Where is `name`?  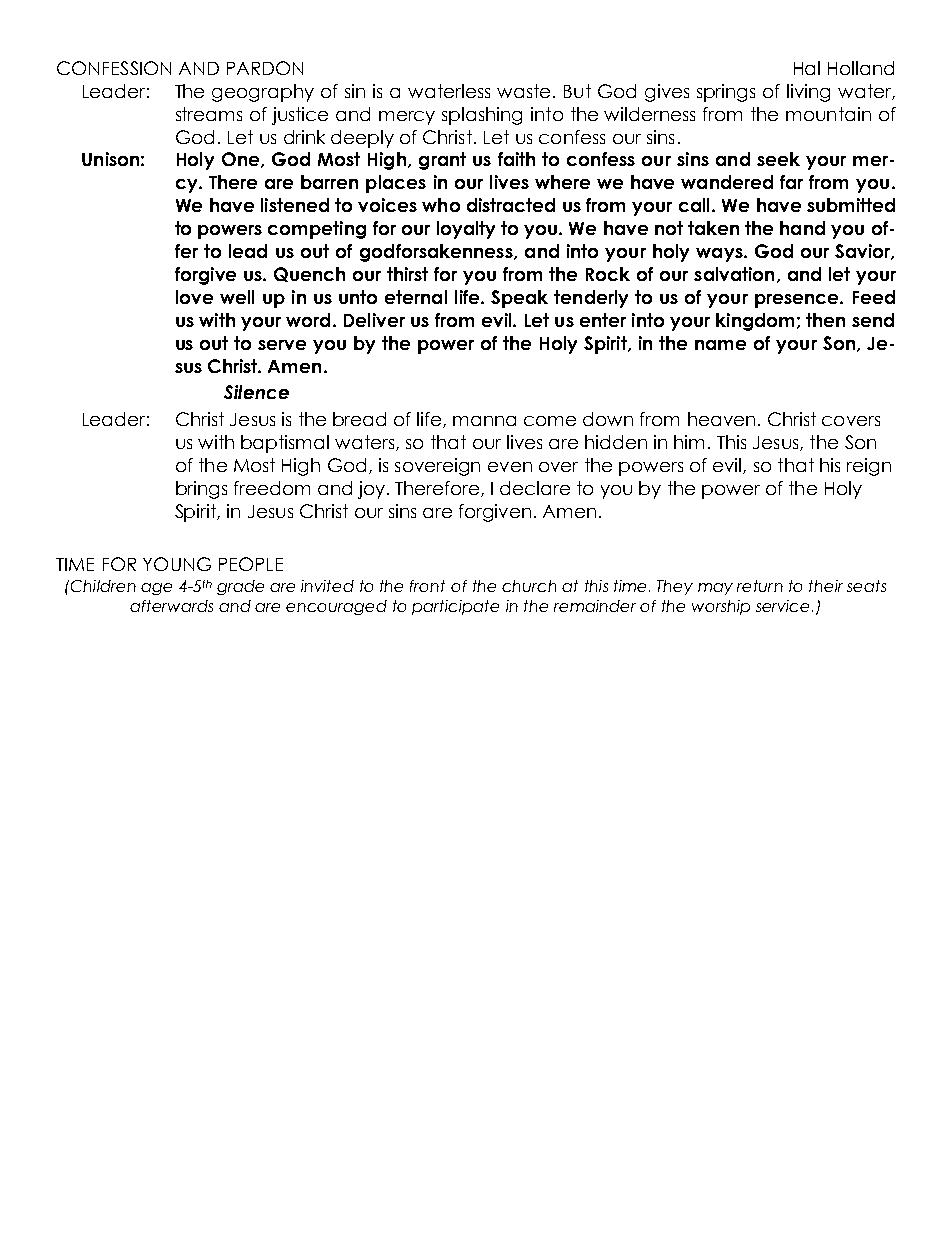
name is located at coordinates (720, 345).
